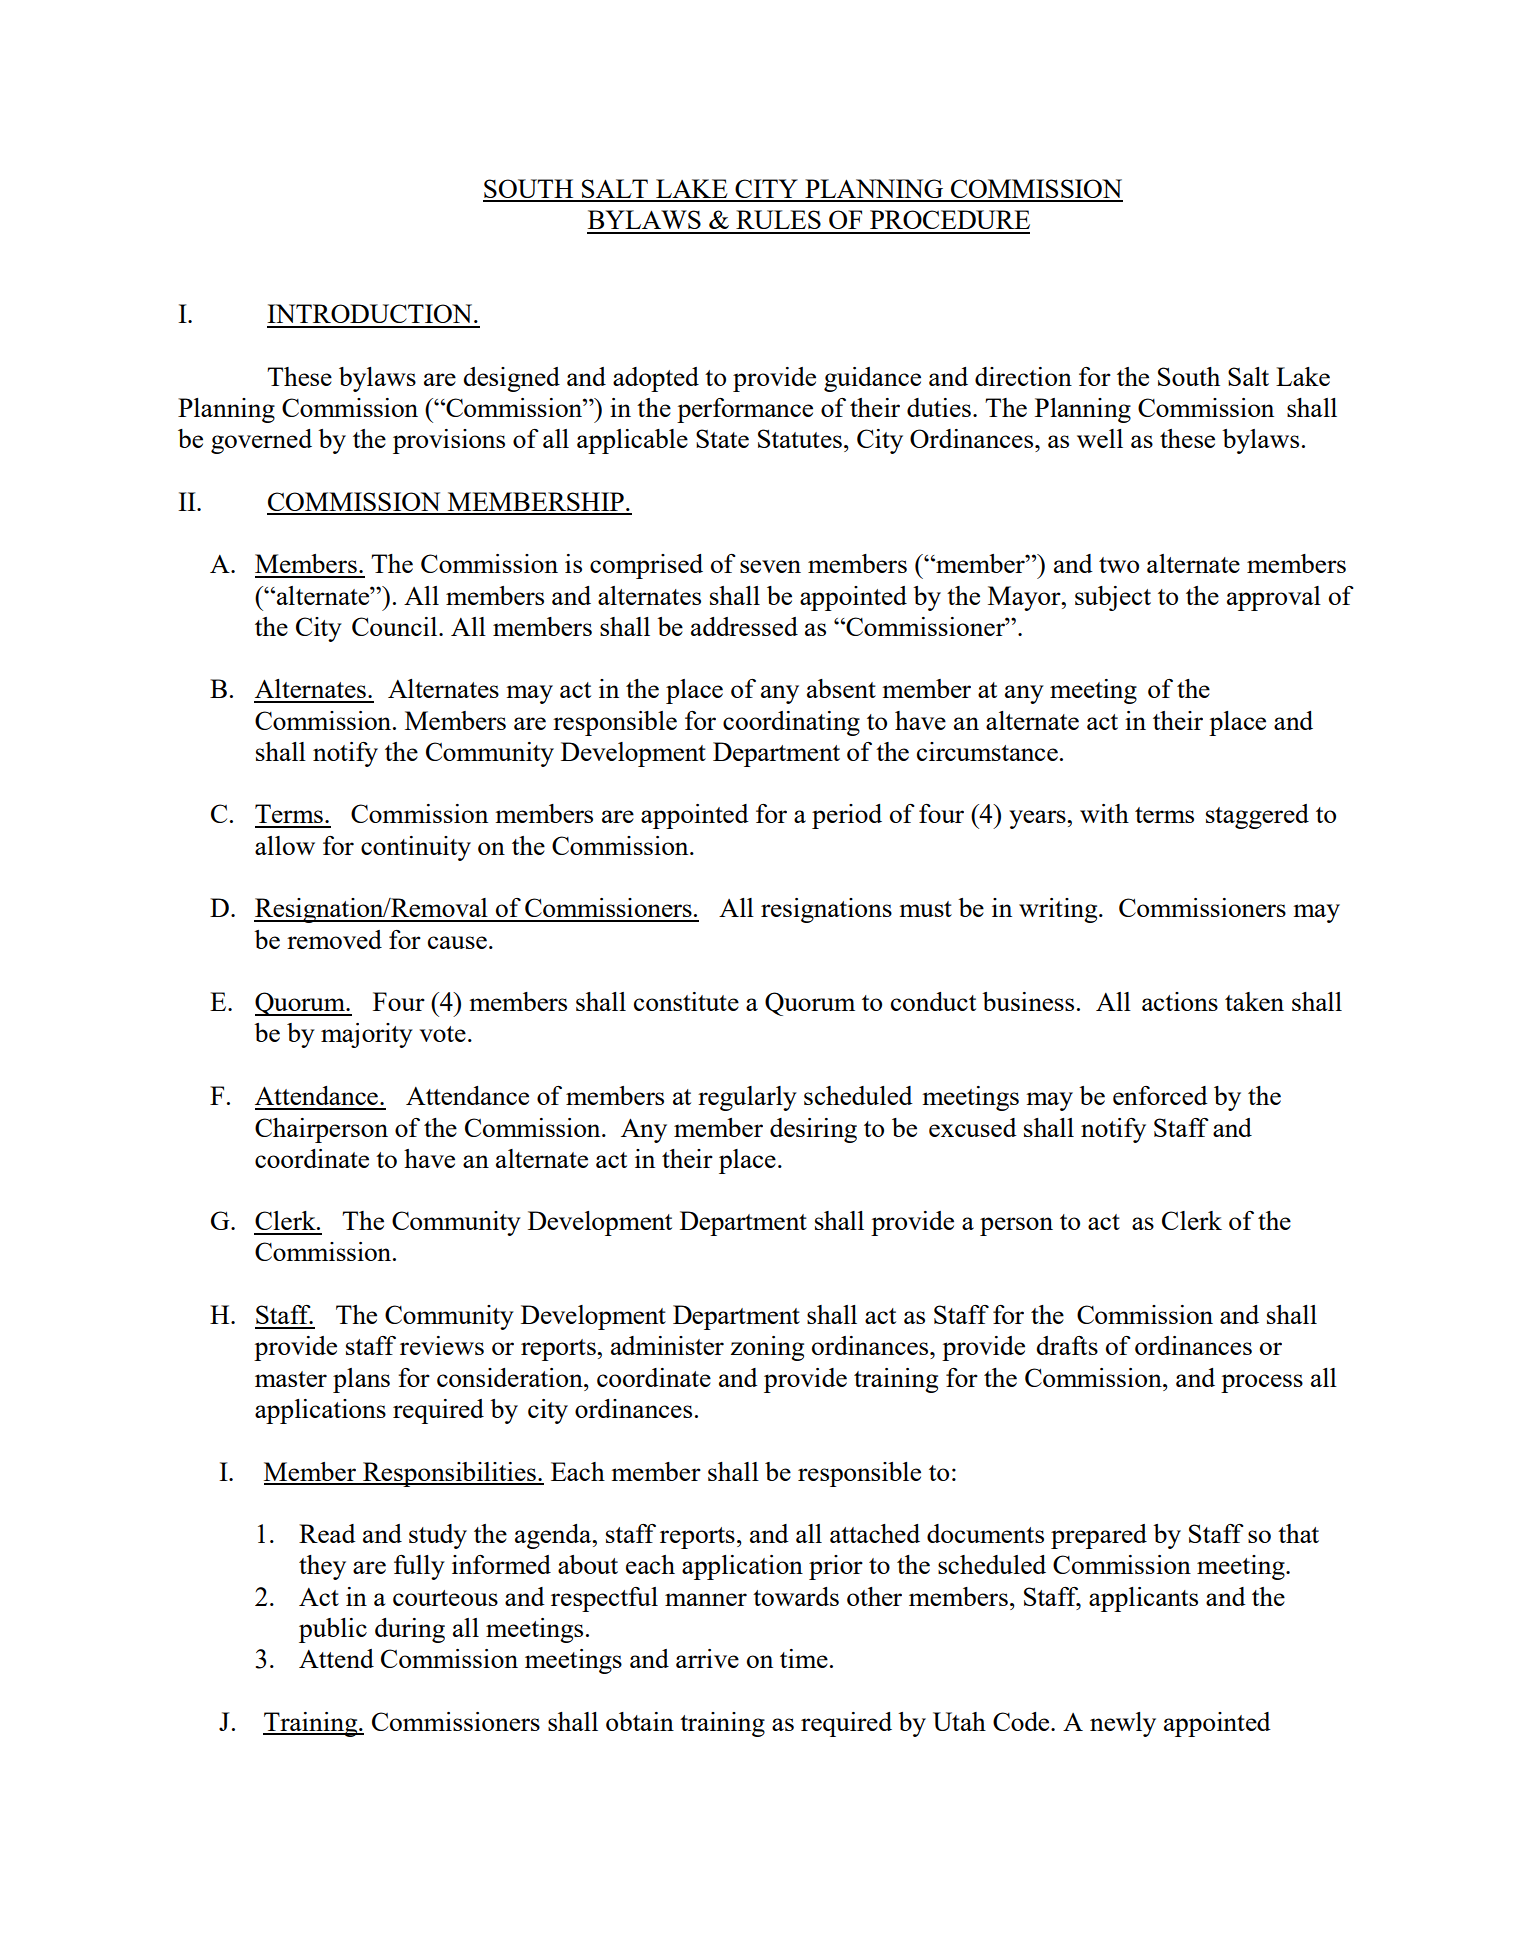 This document has height=1959, width=1514. Describe the element at coordinates (1262, 1383) in the document. I see `process` at that location.
